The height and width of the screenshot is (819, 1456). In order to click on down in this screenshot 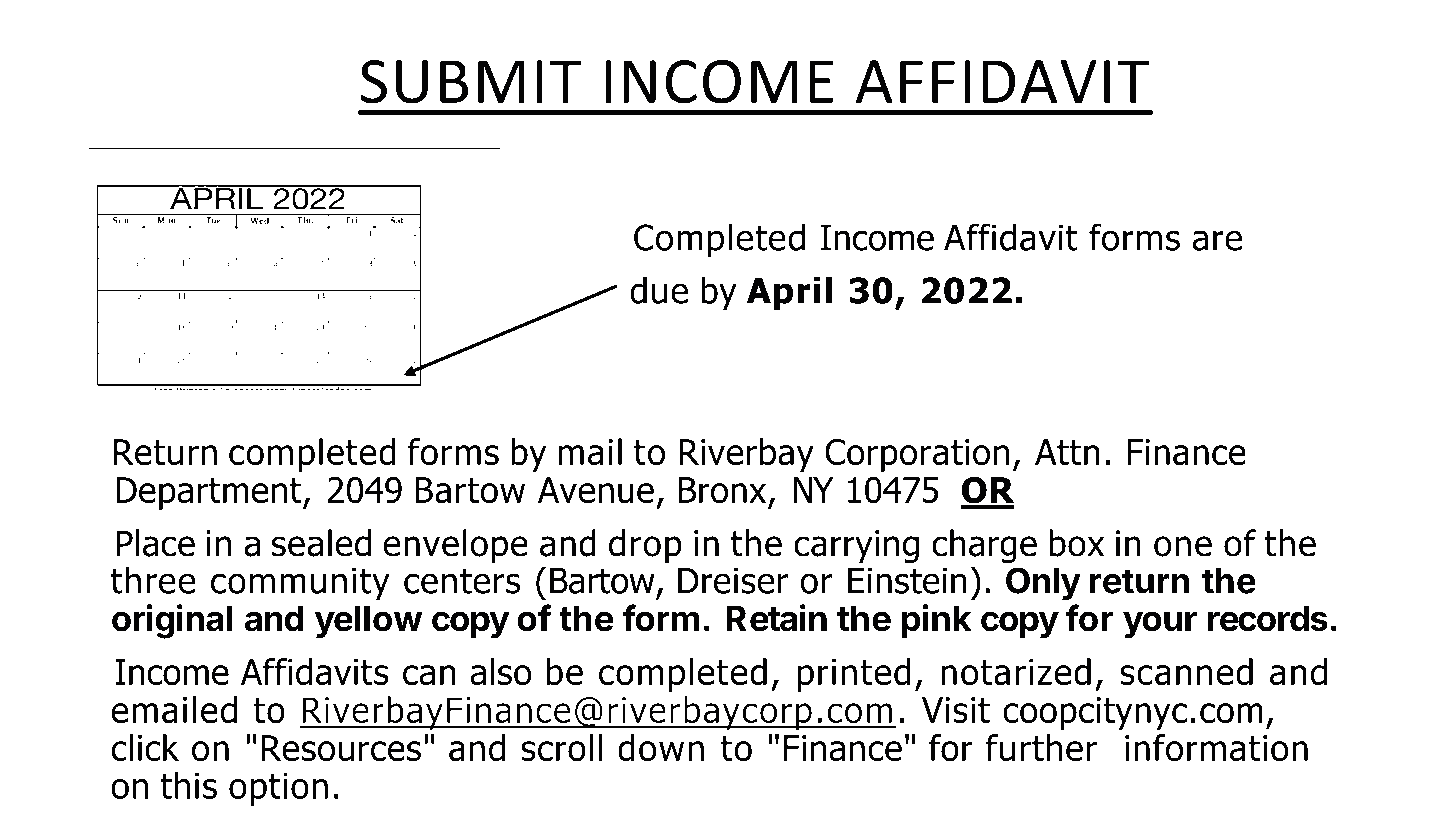, I will do `click(661, 748)`.
